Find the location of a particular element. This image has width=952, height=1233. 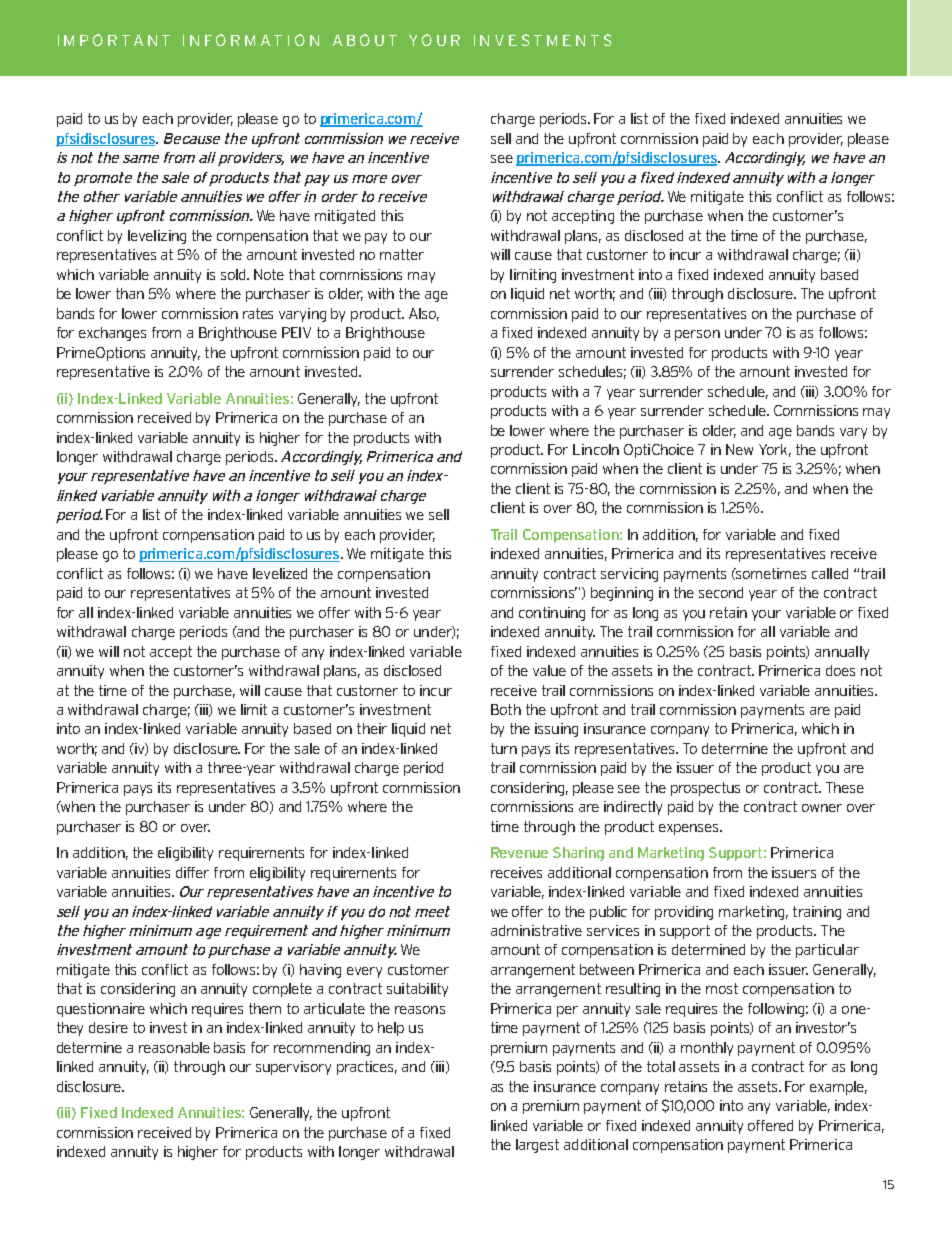

example is located at coordinates (838, 1088).
